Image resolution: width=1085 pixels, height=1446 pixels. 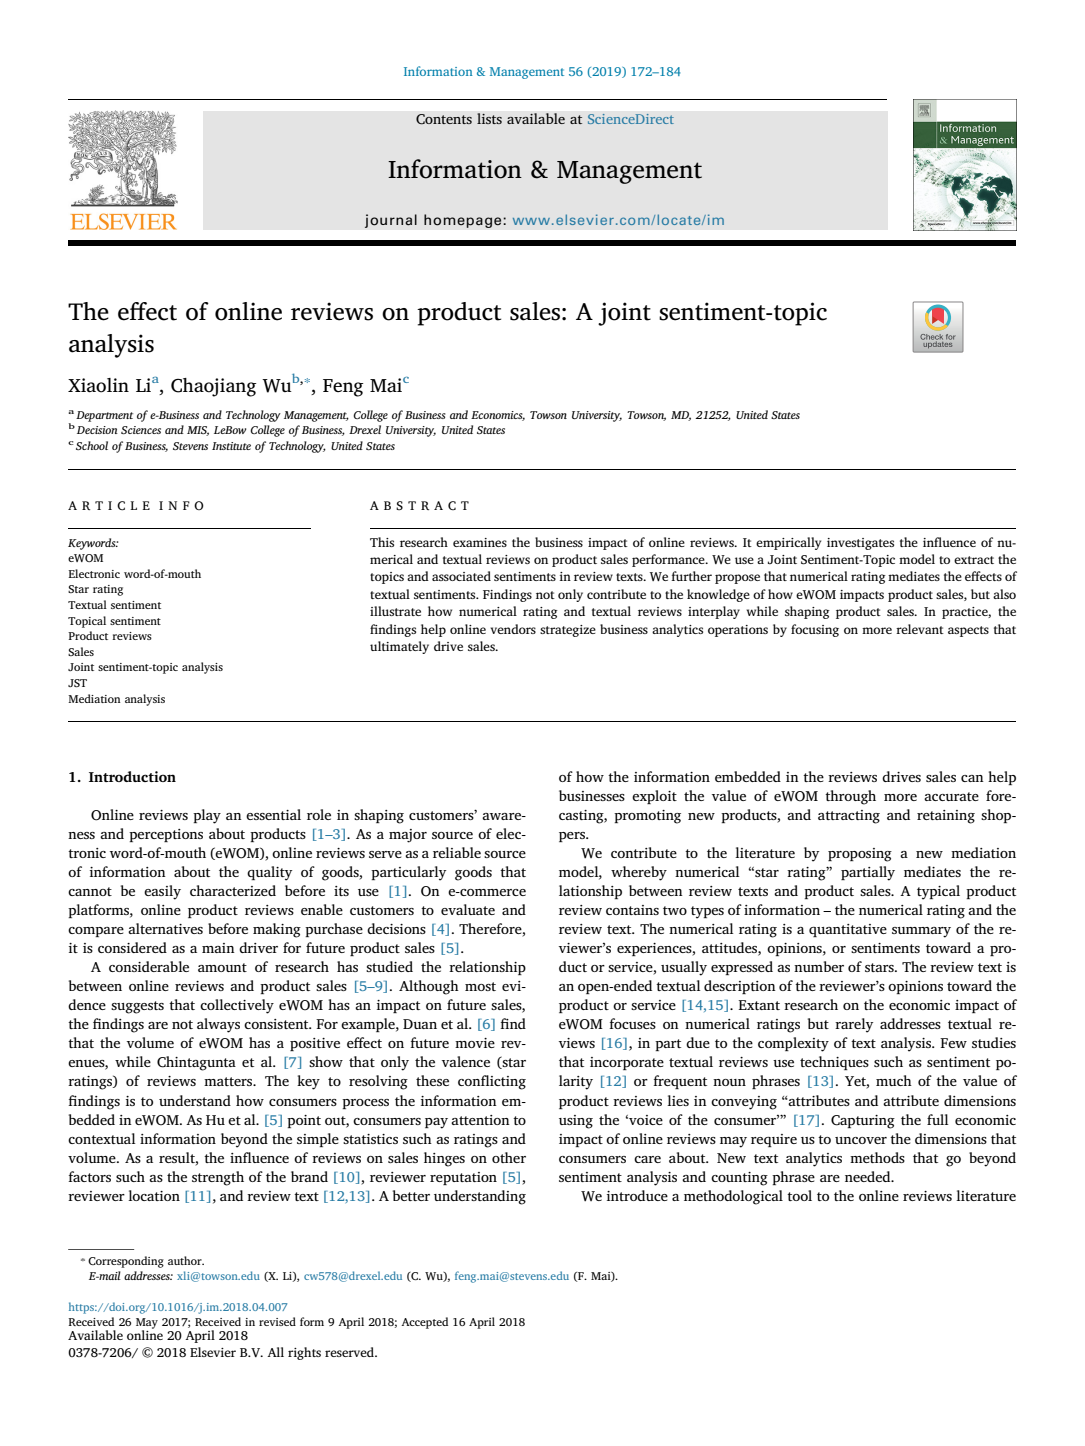 What do you see at coordinates (850, 797) in the document?
I see `through` at bounding box center [850, 797].
